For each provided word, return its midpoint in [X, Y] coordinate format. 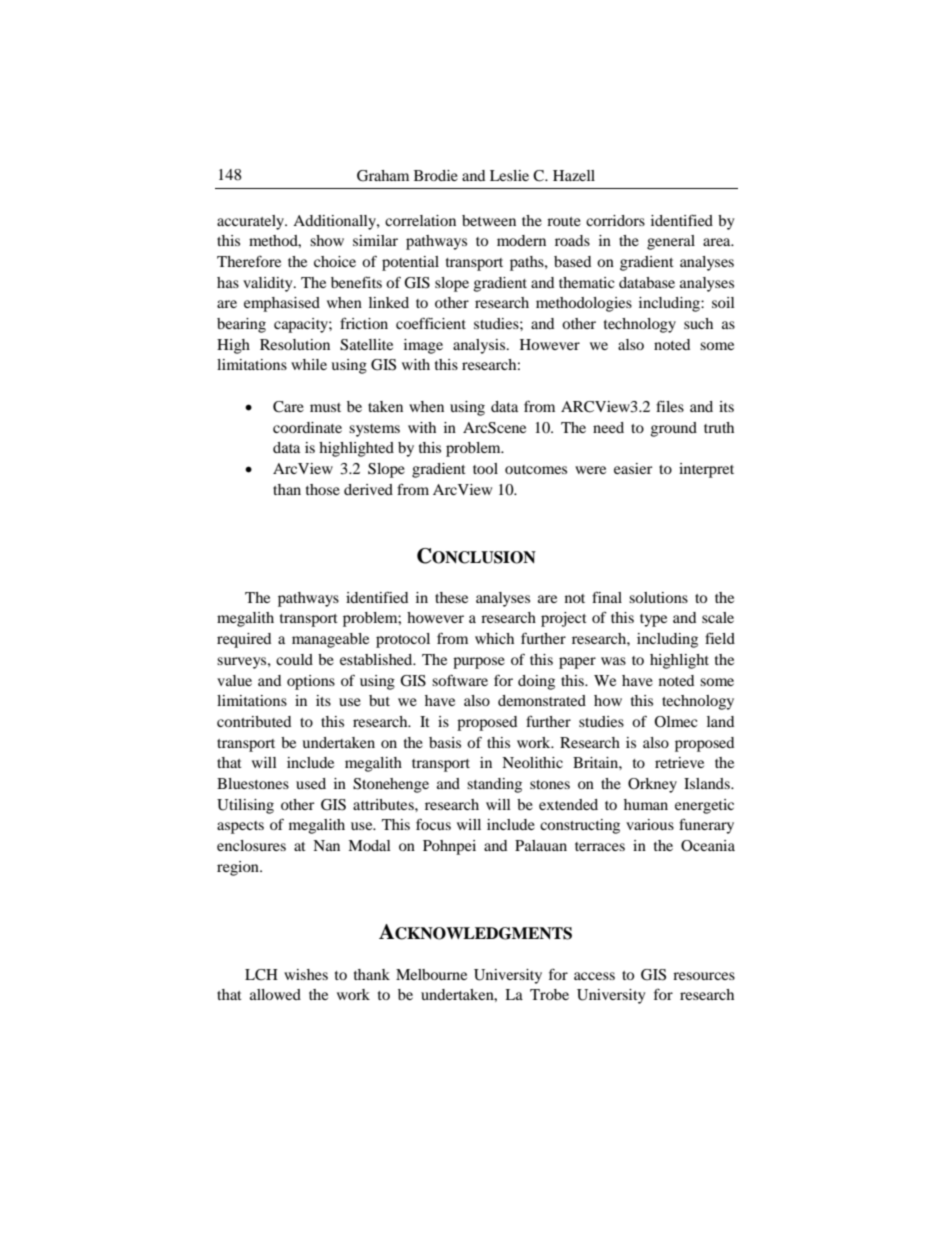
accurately [252, 222]
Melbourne [431, 974]
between [489, 220]
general [671, 242]
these [451, 597]
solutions [658, 597]
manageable [330, 640]
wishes [306, 974]
